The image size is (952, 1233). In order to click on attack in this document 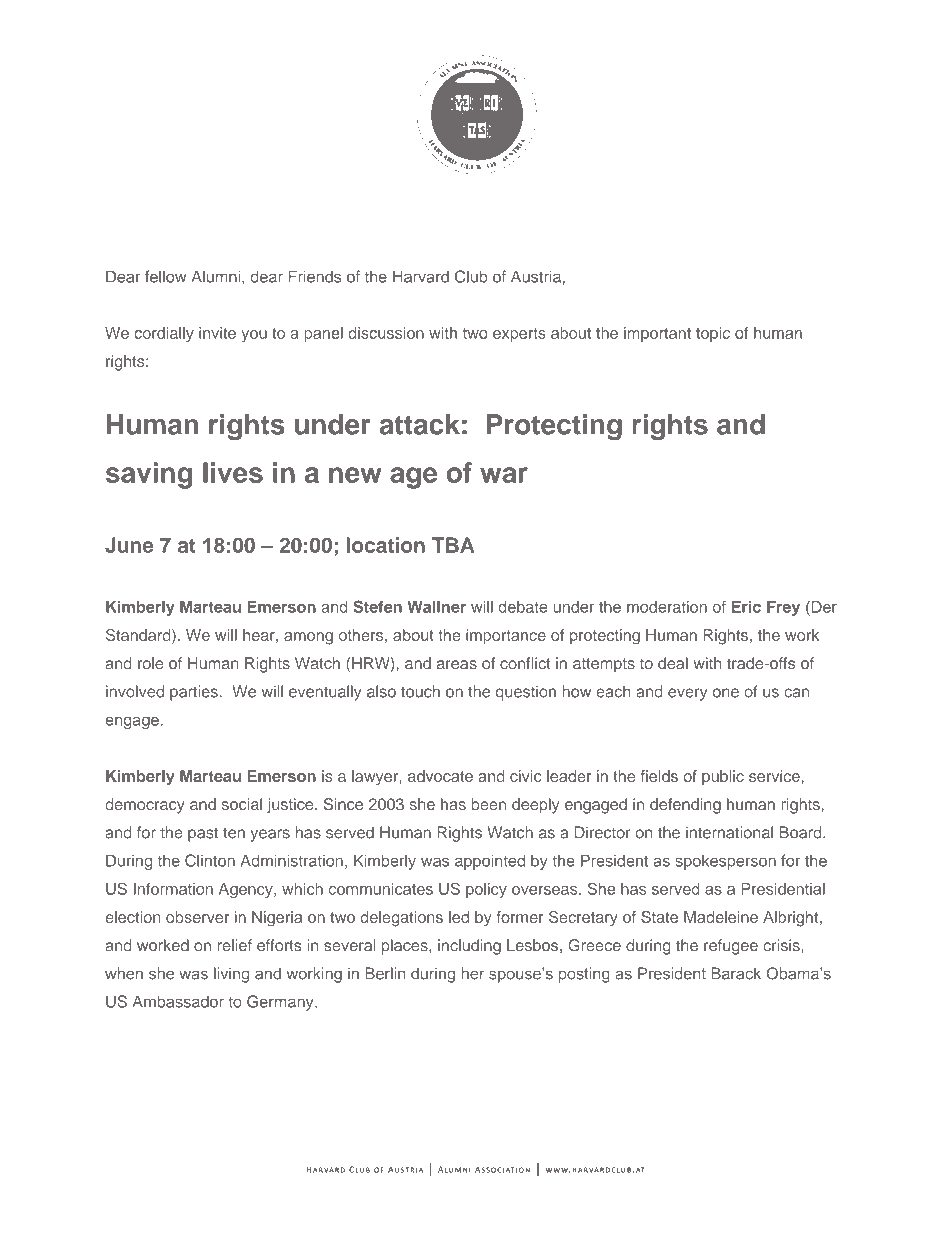, I will do `click(419, 424)`.
